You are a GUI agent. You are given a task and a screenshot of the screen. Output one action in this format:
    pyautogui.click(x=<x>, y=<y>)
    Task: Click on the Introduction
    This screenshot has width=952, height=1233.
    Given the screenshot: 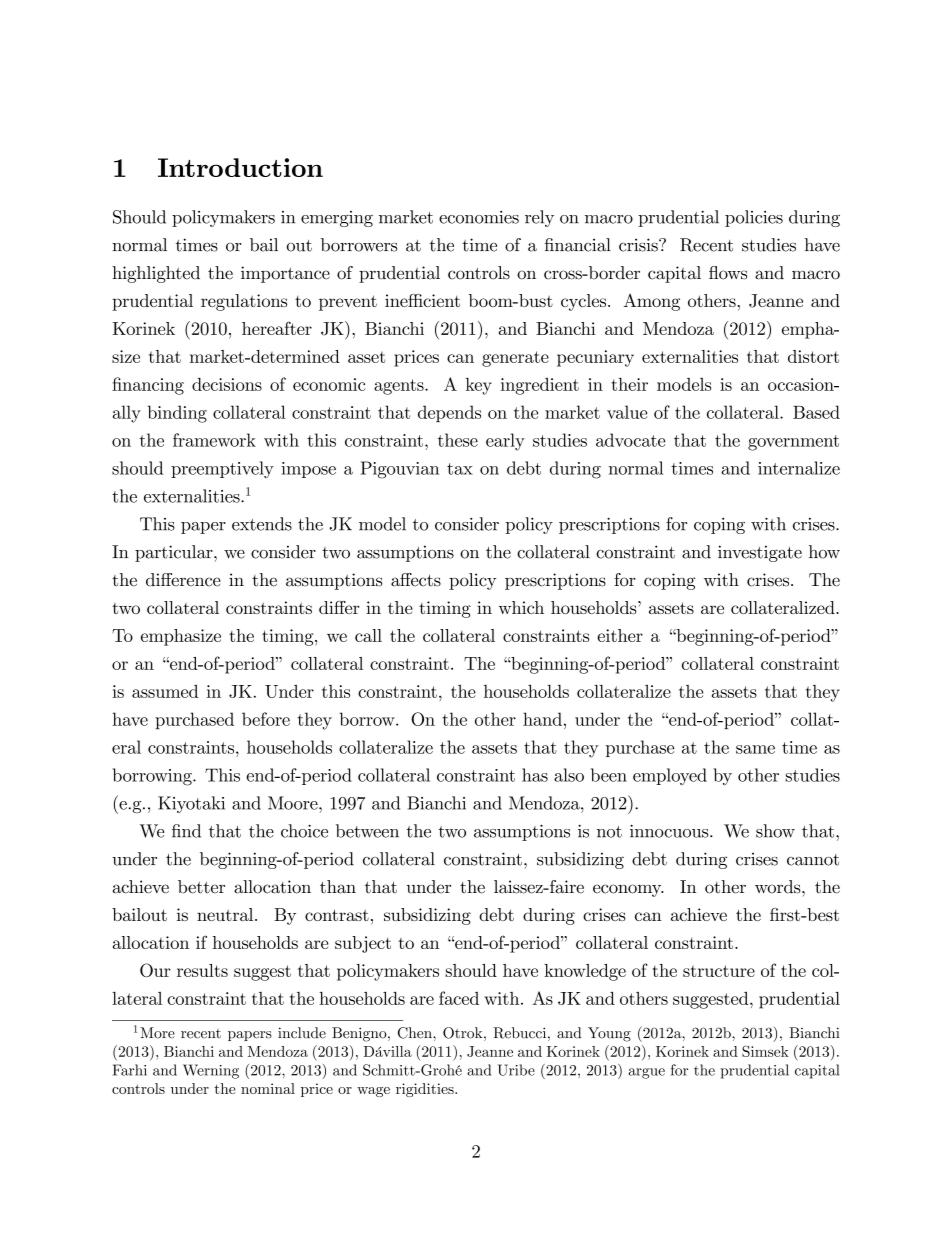 What is the action you would take?
    pyautogui.click(x=240, y=167)
